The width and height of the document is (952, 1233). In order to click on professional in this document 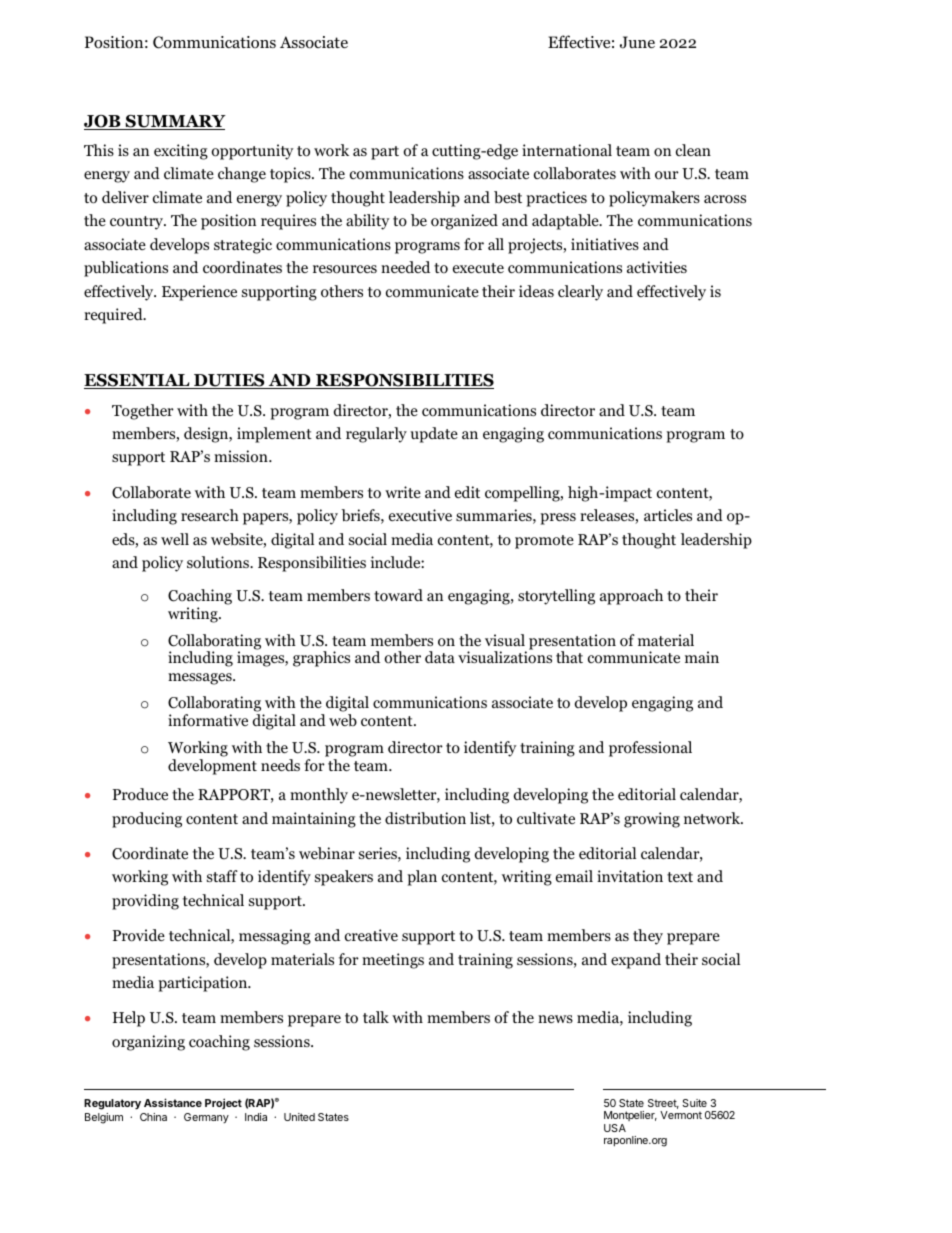, I will do `click(650, 749)`.
